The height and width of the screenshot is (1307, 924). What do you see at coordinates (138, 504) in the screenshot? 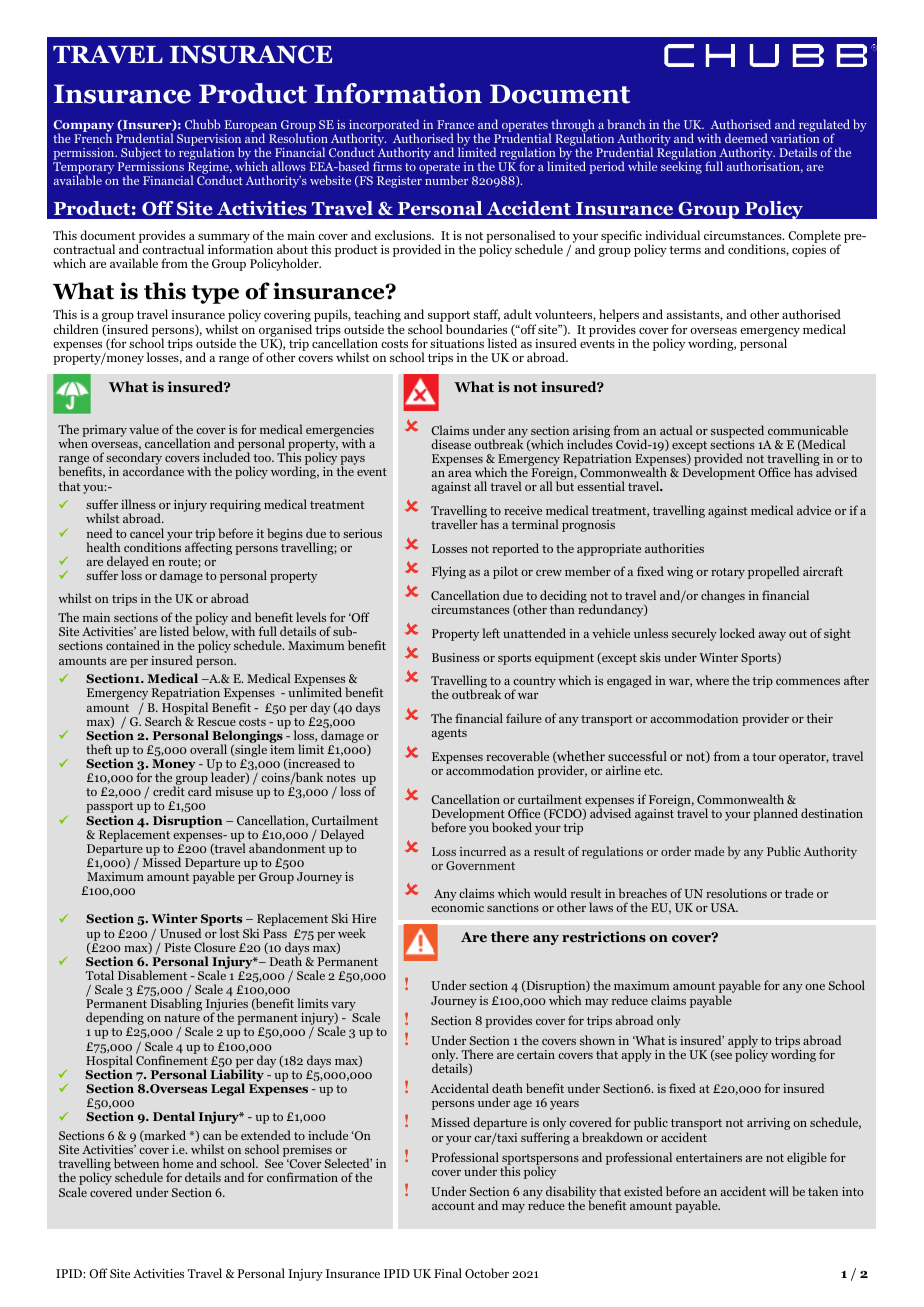
I see `illness` at bounding box center [138, 504].
